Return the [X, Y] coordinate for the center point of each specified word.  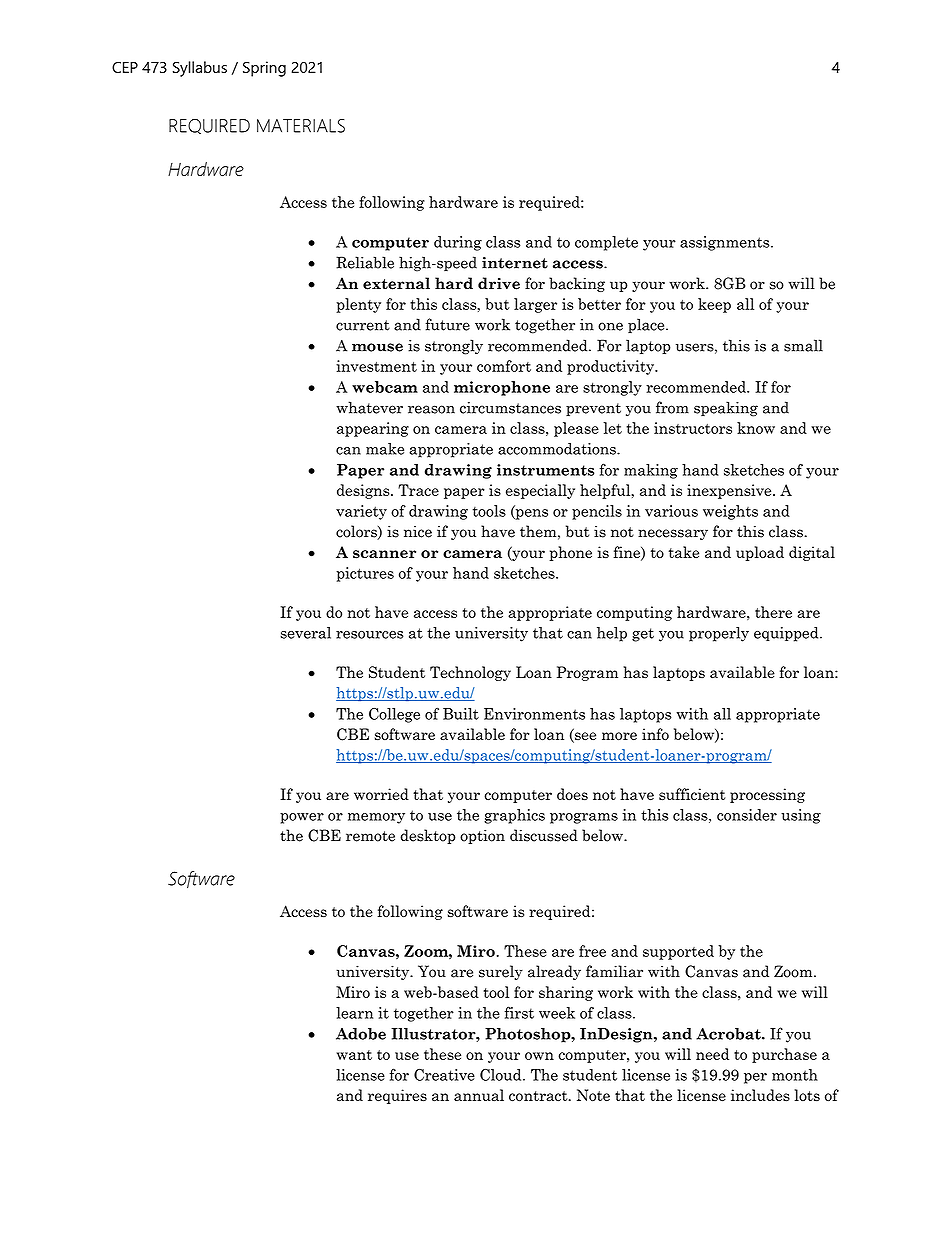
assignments [726, 243]
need [712, 1054]
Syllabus [200, 69]
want [354, 1055]
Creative [444, 1075]
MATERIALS [301, 126]
